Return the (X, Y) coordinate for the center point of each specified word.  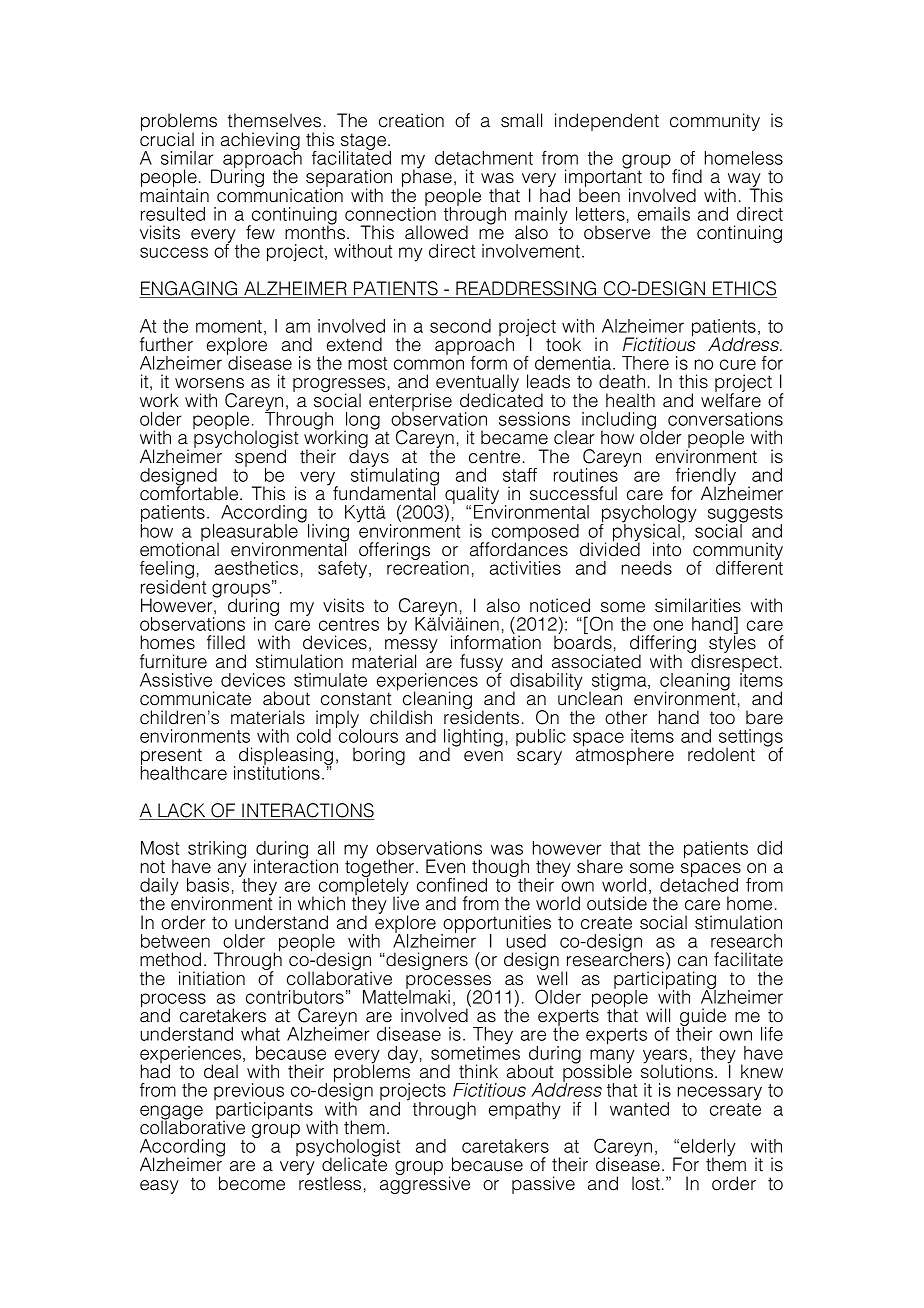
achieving (260, 142)
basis (208, 885)
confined (452, 885)
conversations (725, 419)
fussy (481, 664)
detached (699, 884)
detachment (484, 158)
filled (226, 642)
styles (732, 644)
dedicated (501, 399)
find (687, 176)
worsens (209, 383)
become (252, 1183)
